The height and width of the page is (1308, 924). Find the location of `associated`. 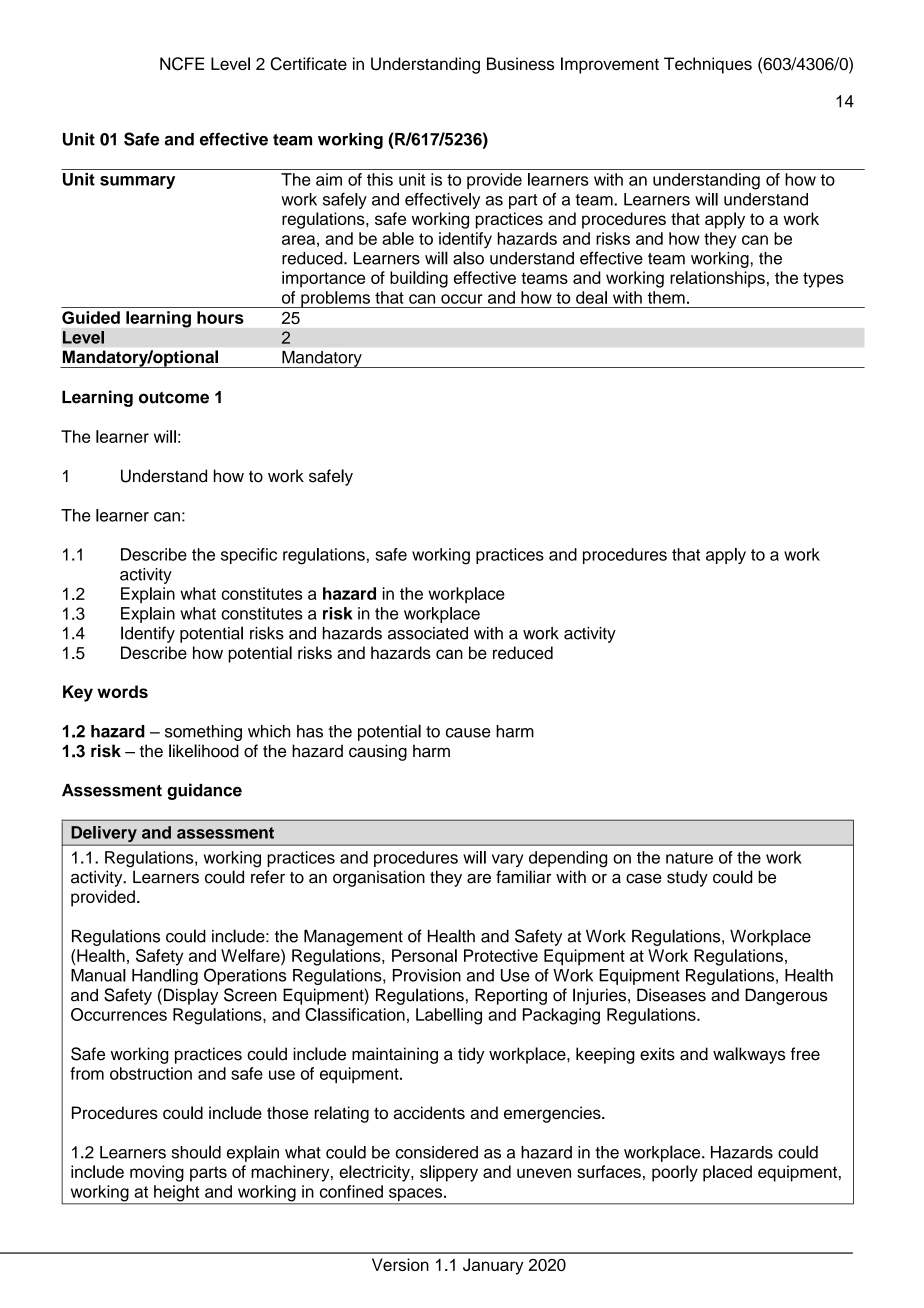

associated is located at coordinates (428, 633).
